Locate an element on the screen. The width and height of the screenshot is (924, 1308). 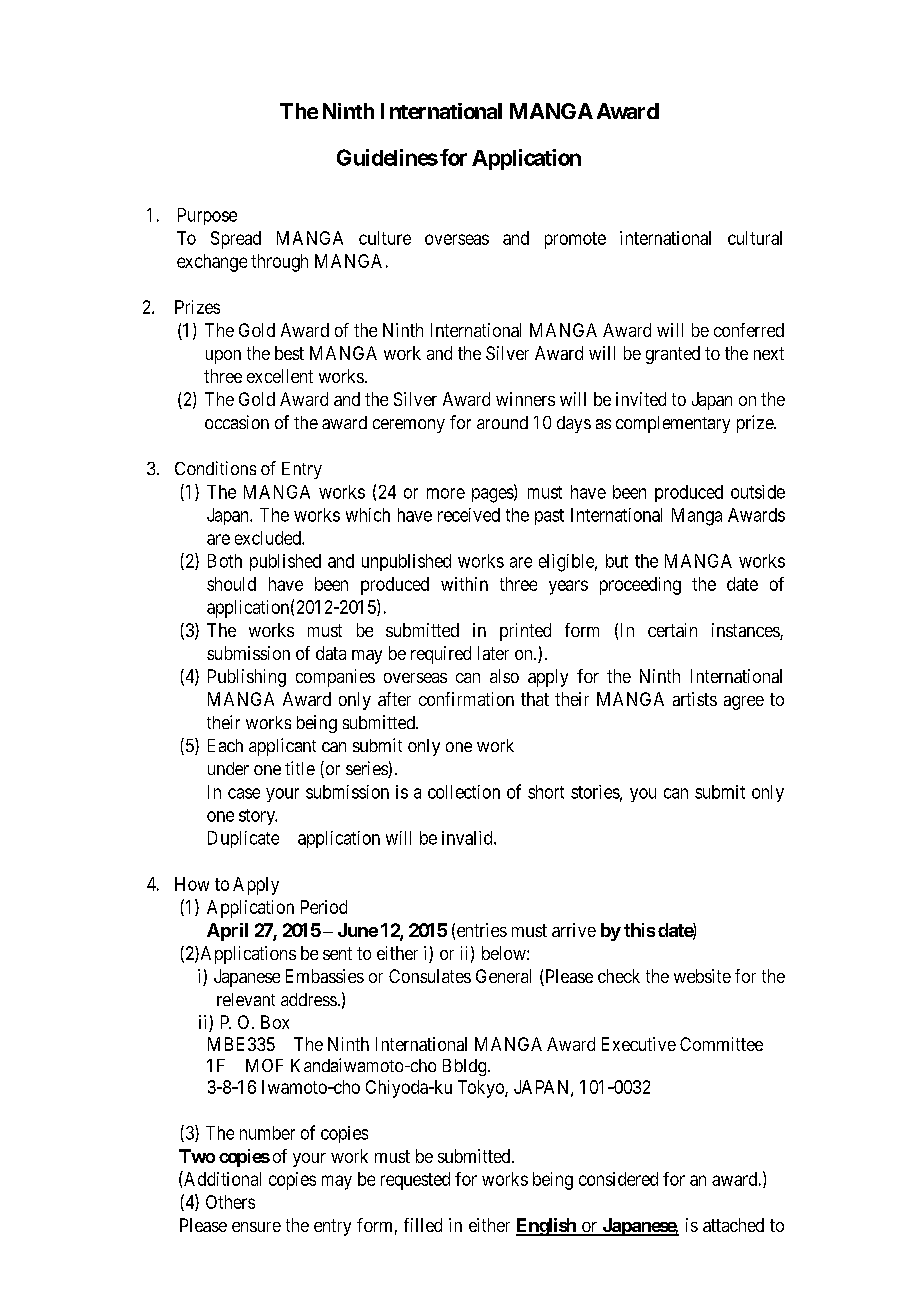
applicant is located at coordinates (282, 747).
